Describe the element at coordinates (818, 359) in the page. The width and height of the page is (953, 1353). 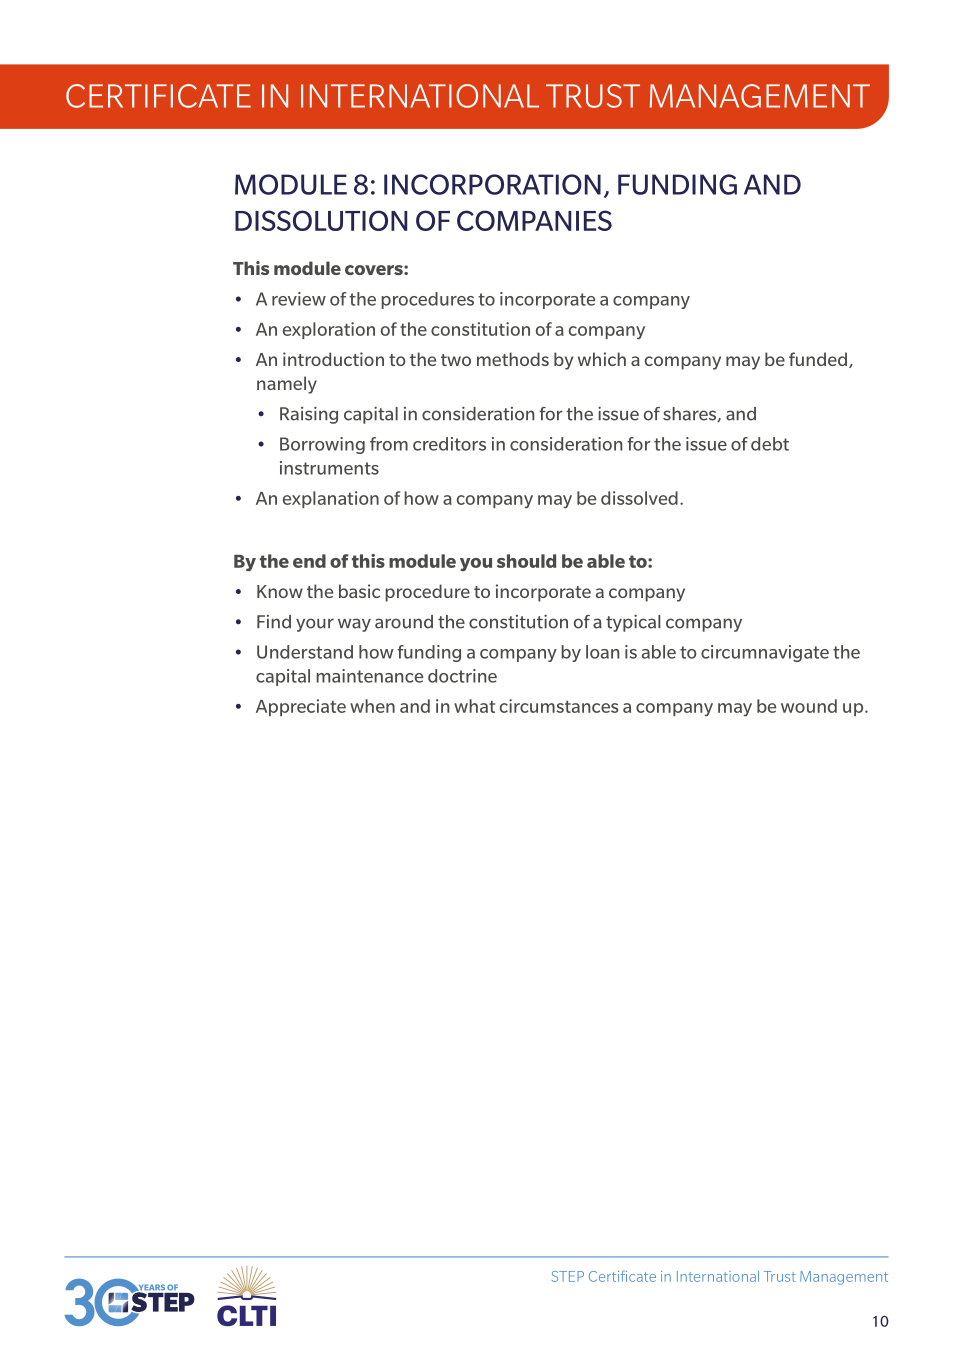
I see `funded` at that location.
